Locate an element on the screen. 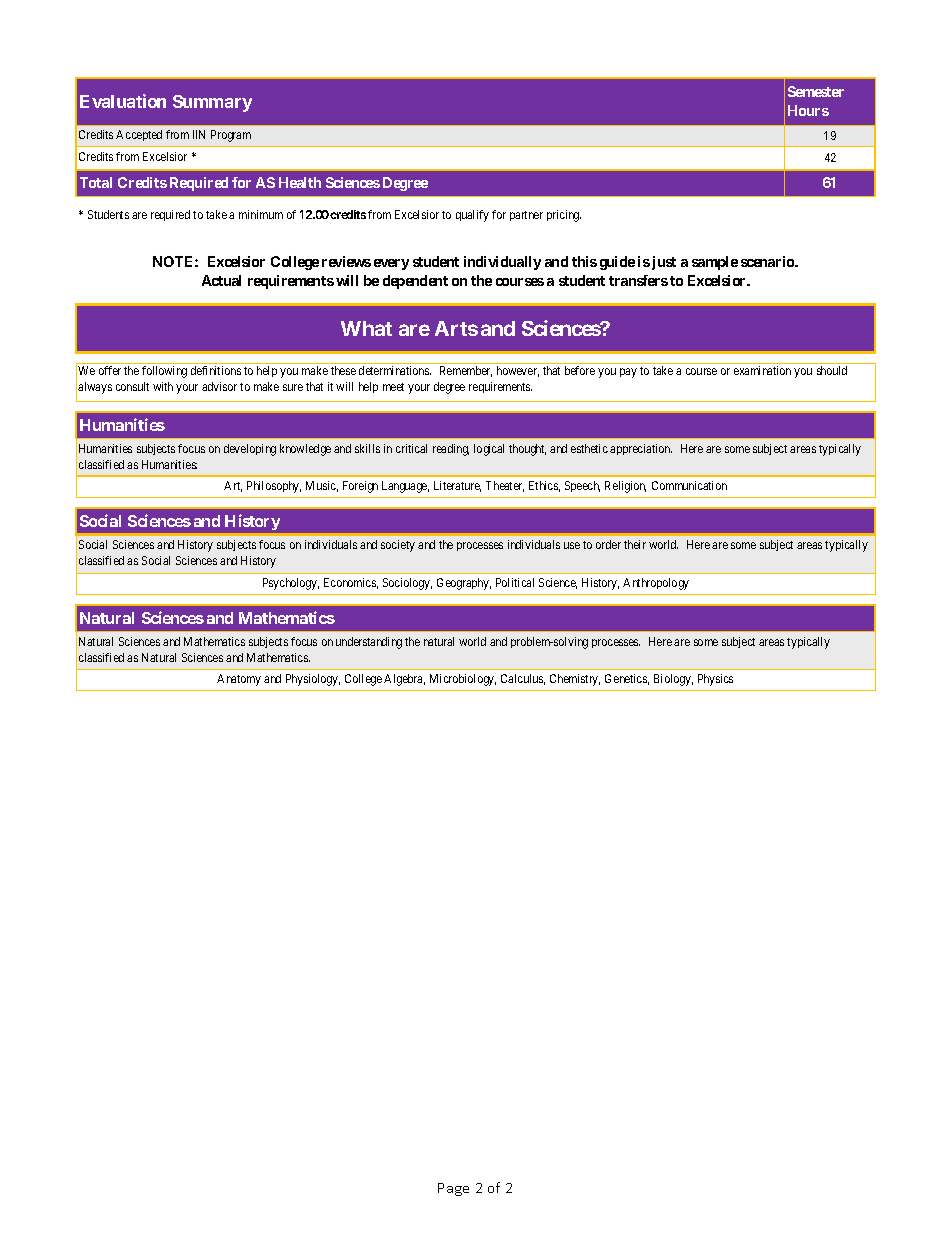 Image resolution: width=952 pixels, height=1233 pixels. Page is located at coordinates (453, 1189).
